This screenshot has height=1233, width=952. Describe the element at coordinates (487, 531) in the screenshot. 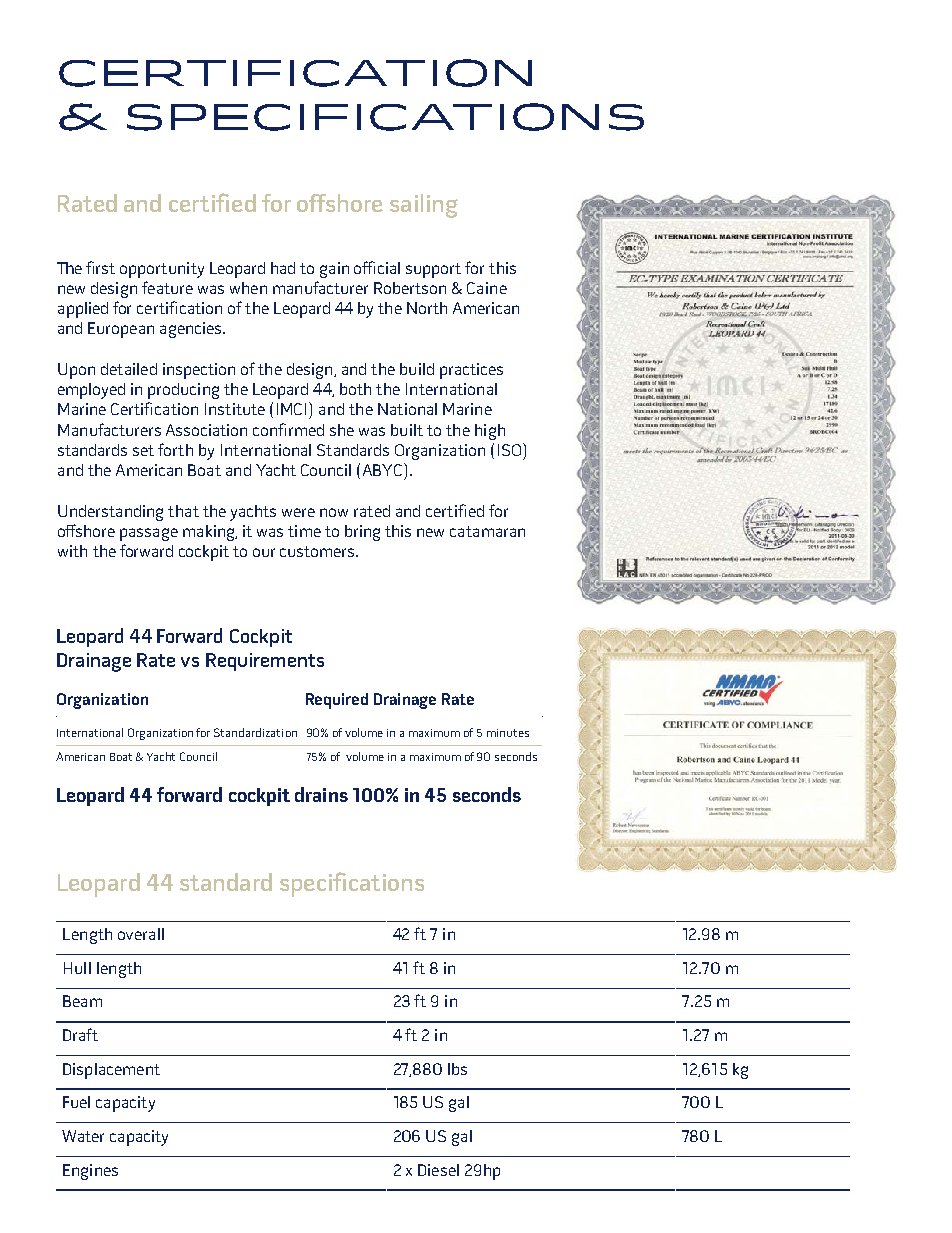

I see `catamaran` at that location.
